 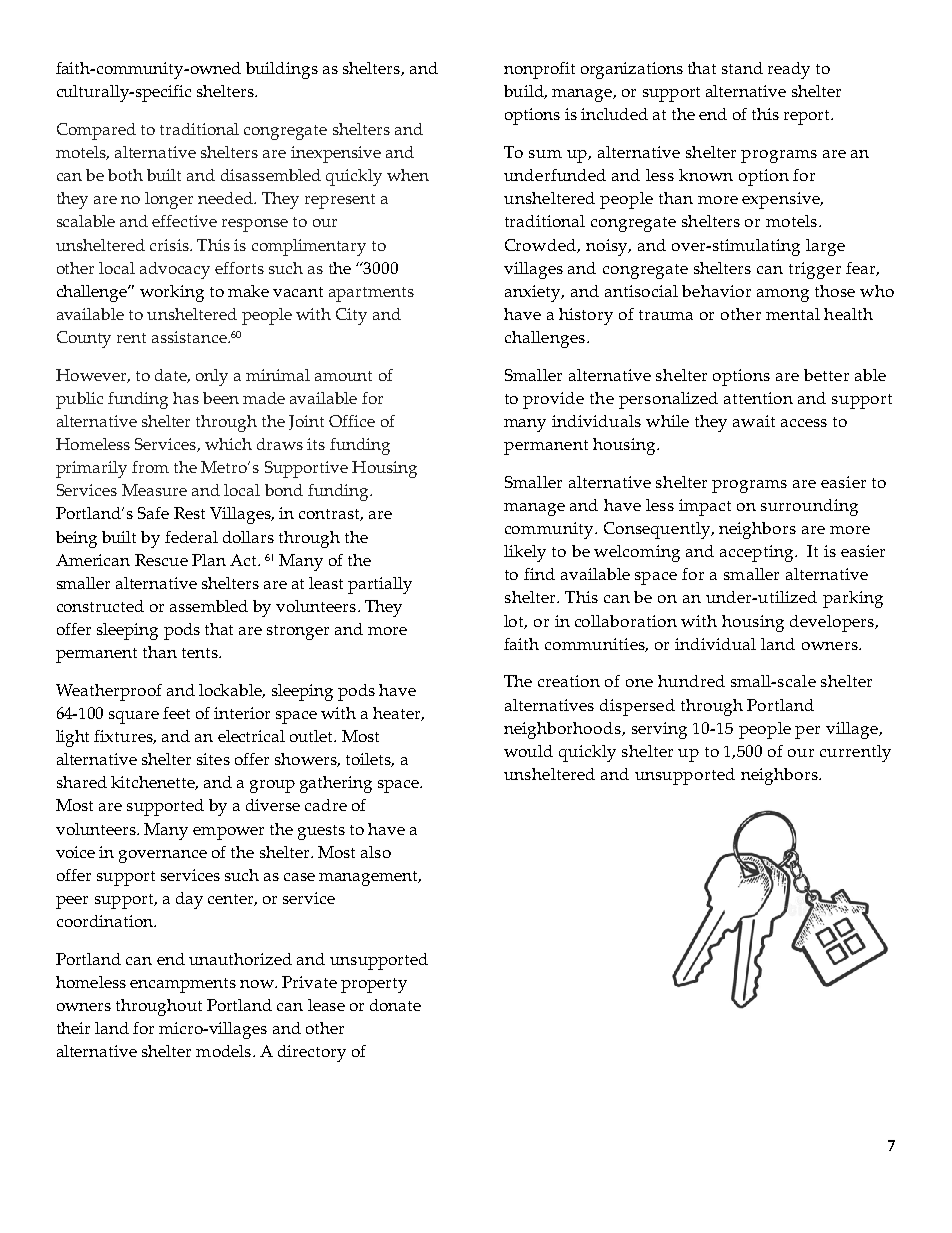 What do you see at coordinates (96, 131) in the screenshot?
I see `Compared` at bounding box center [96, 131].
